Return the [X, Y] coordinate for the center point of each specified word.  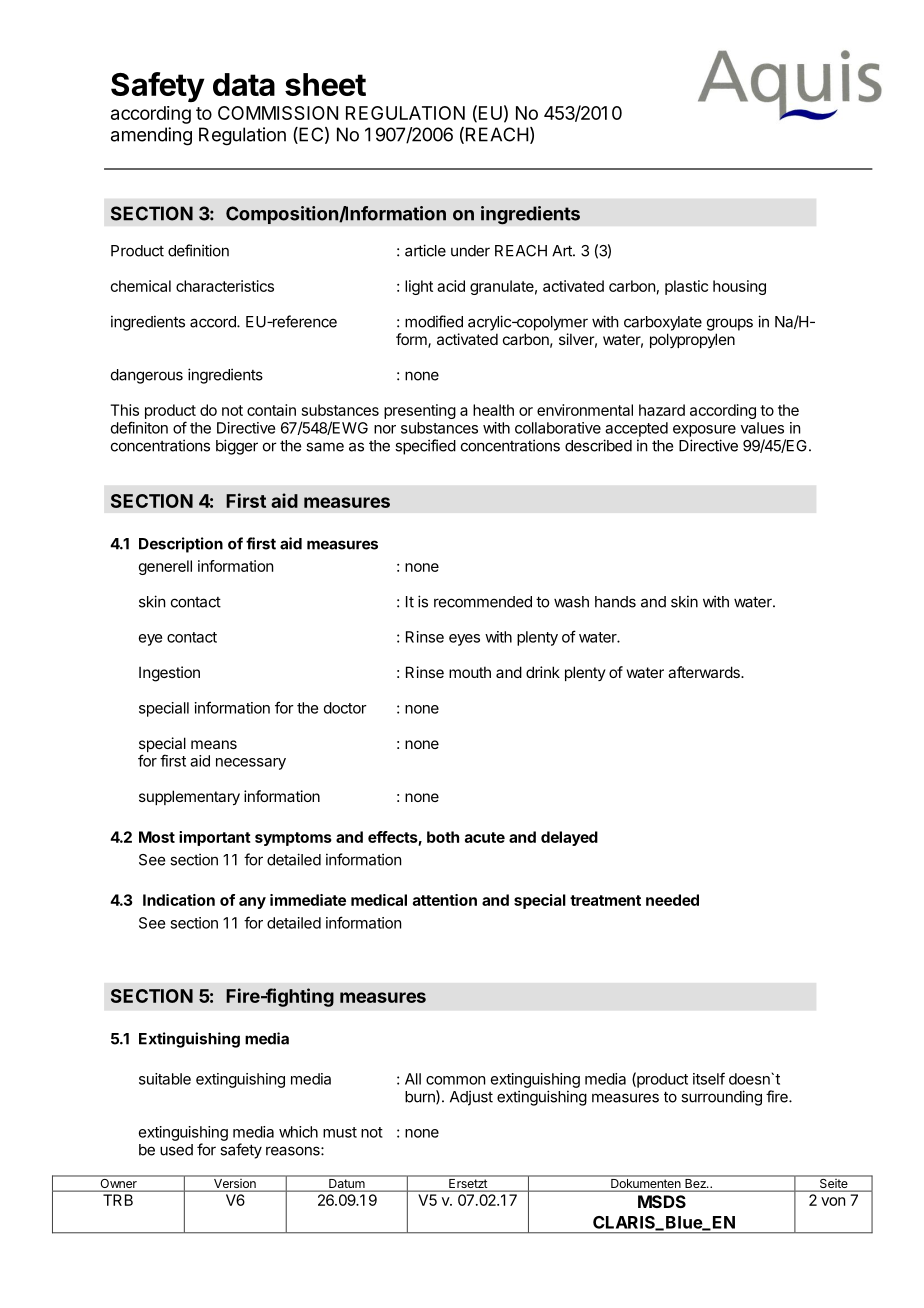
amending [151, 136]
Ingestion [169, 674]
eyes [464, 640]
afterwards [705, 672]
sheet [325, 84]
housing [739, 287]
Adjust [471, 1098]
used [176, 1150]
